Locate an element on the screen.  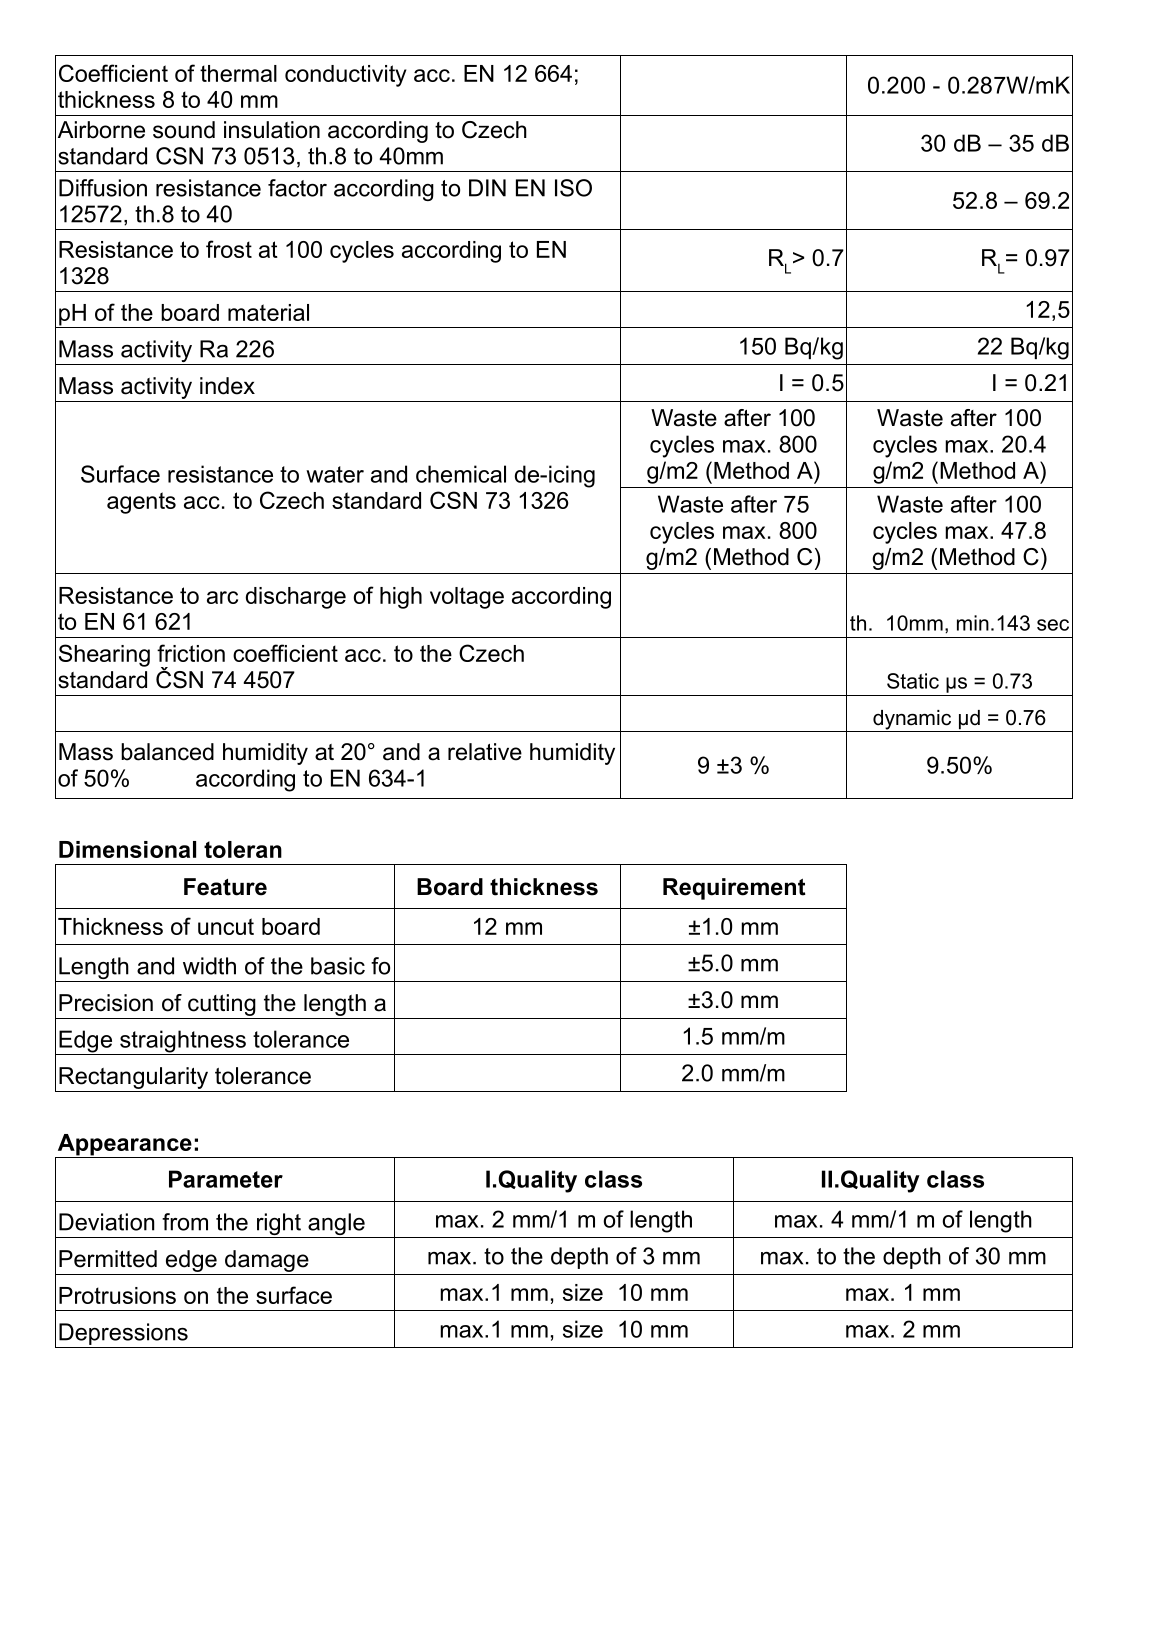
conductivity is located at coordinates (345, 76).
